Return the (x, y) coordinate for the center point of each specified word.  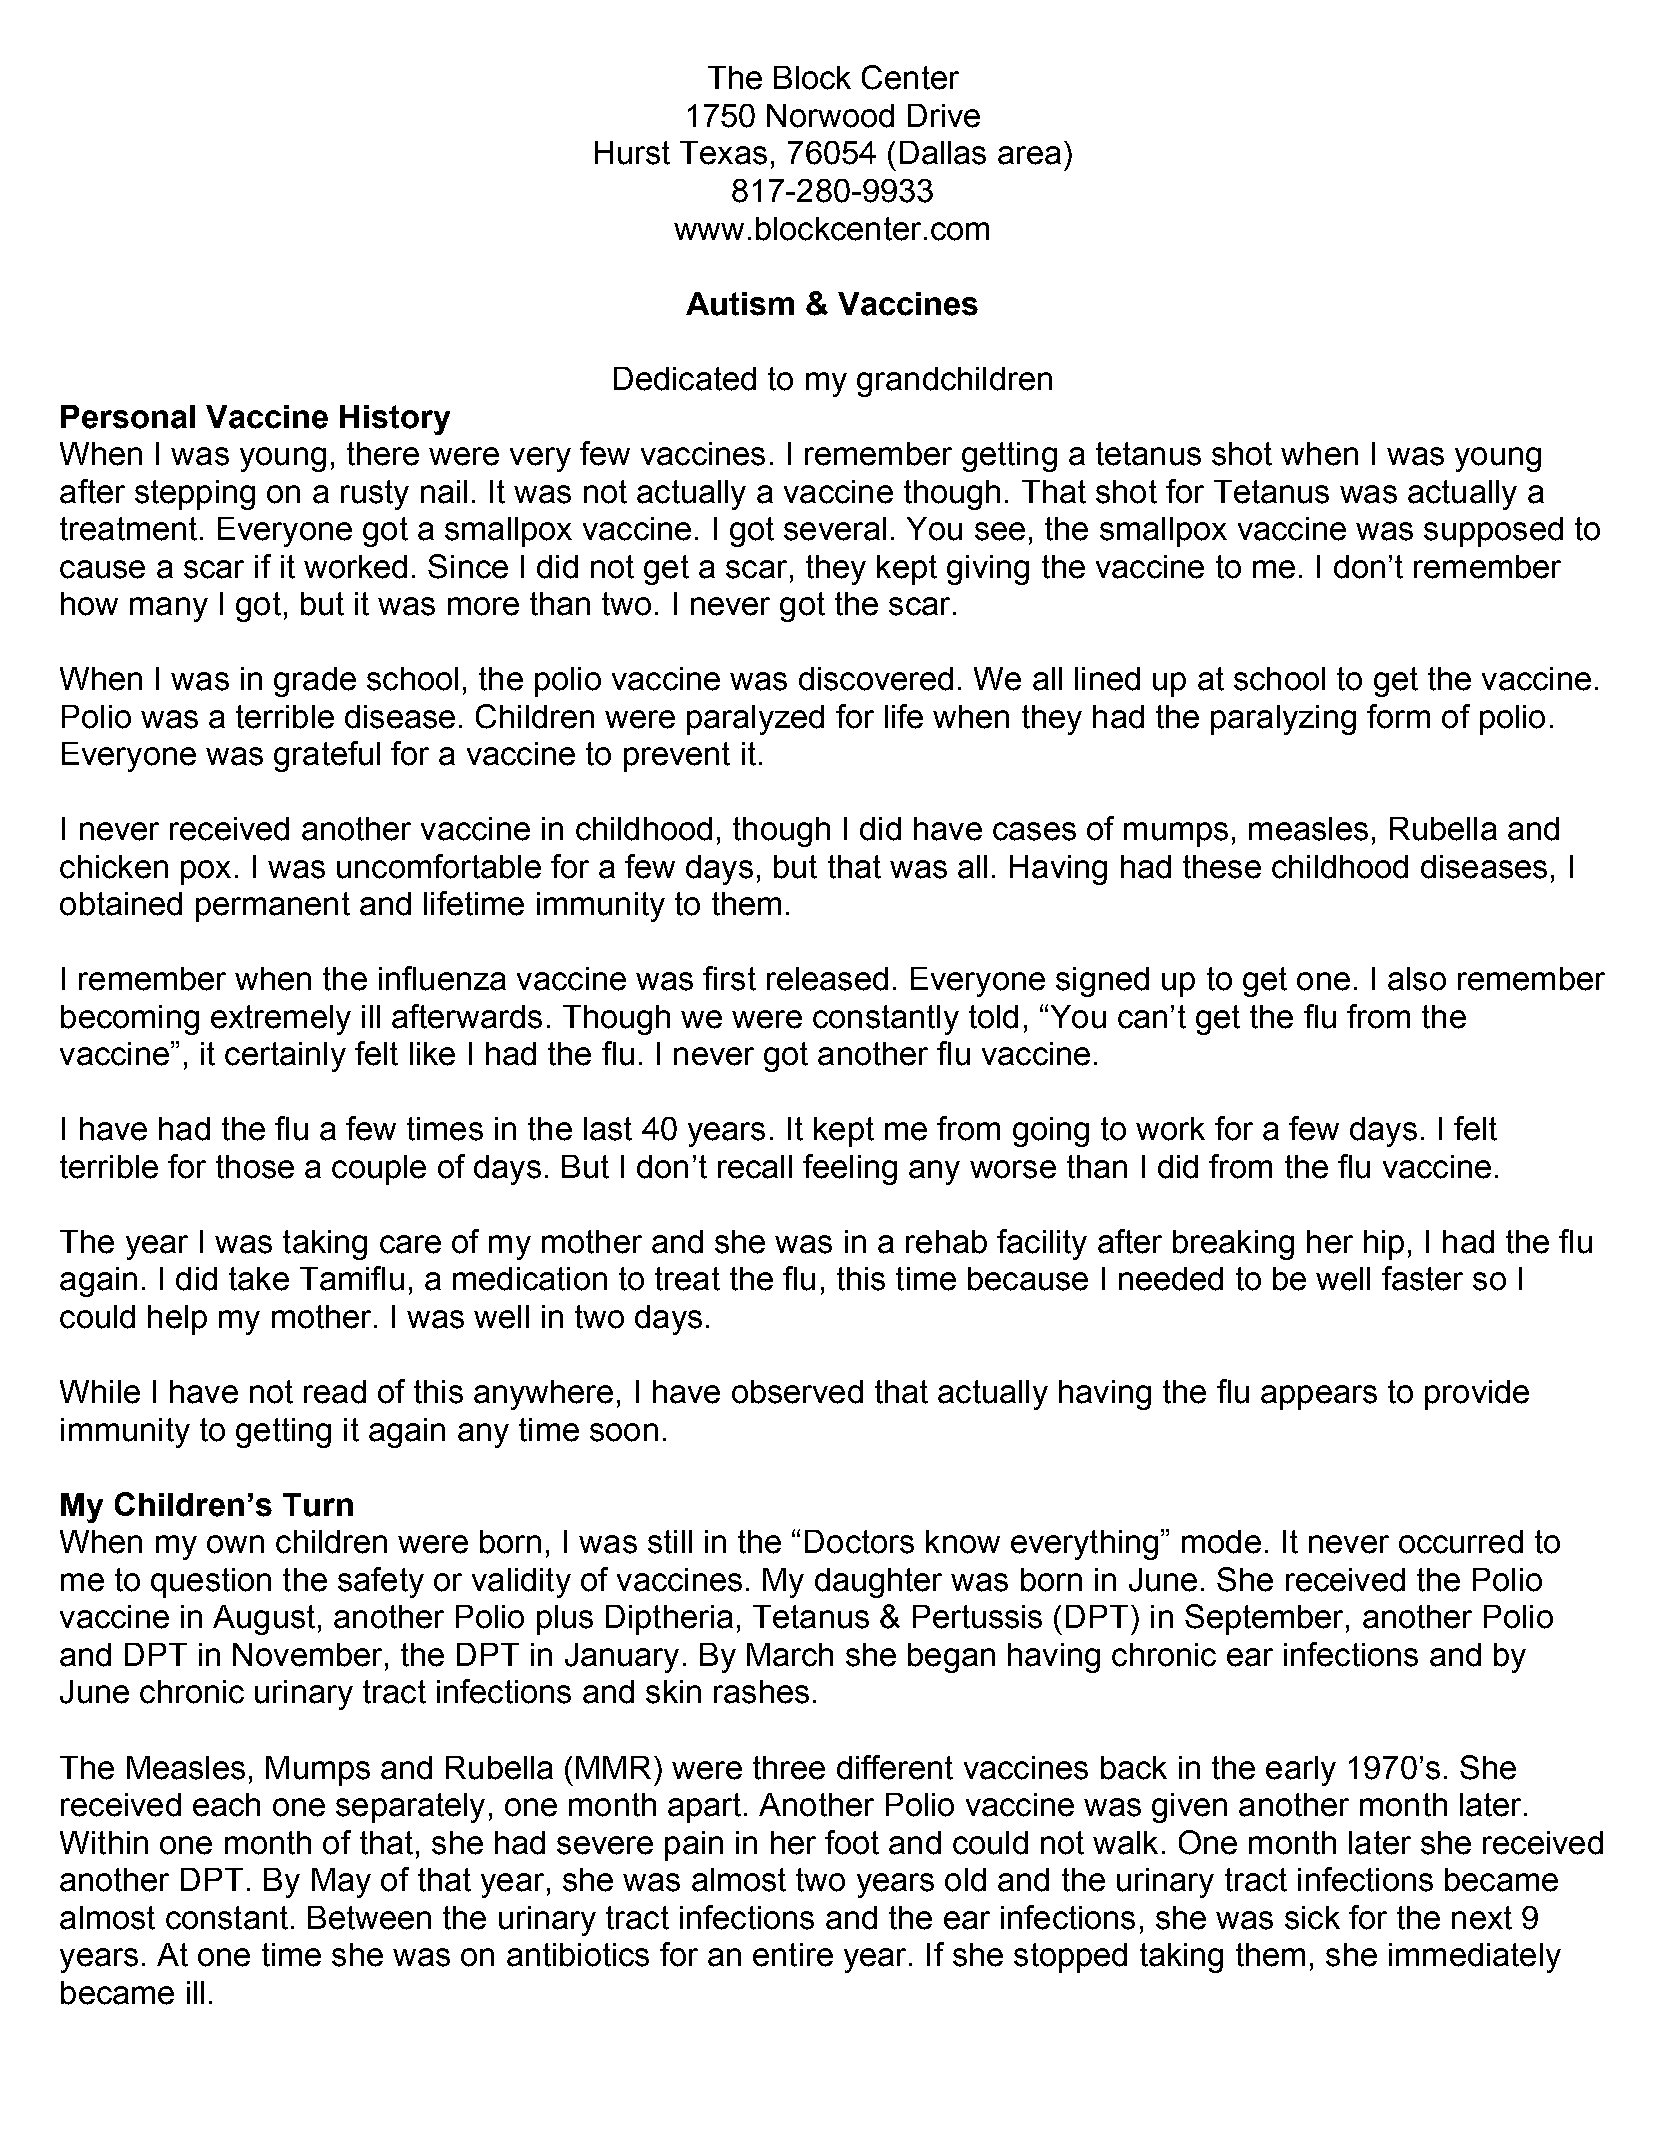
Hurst (632, 153)
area (1029, 155)
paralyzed (755, 720)
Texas (723, 153)
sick (1312, 1918)
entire (793, 1955)
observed (797, 1392)
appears (1319, 1397)
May (341, 1883)
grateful (327, 756)
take (259, 1279)
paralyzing (1283, 720)
